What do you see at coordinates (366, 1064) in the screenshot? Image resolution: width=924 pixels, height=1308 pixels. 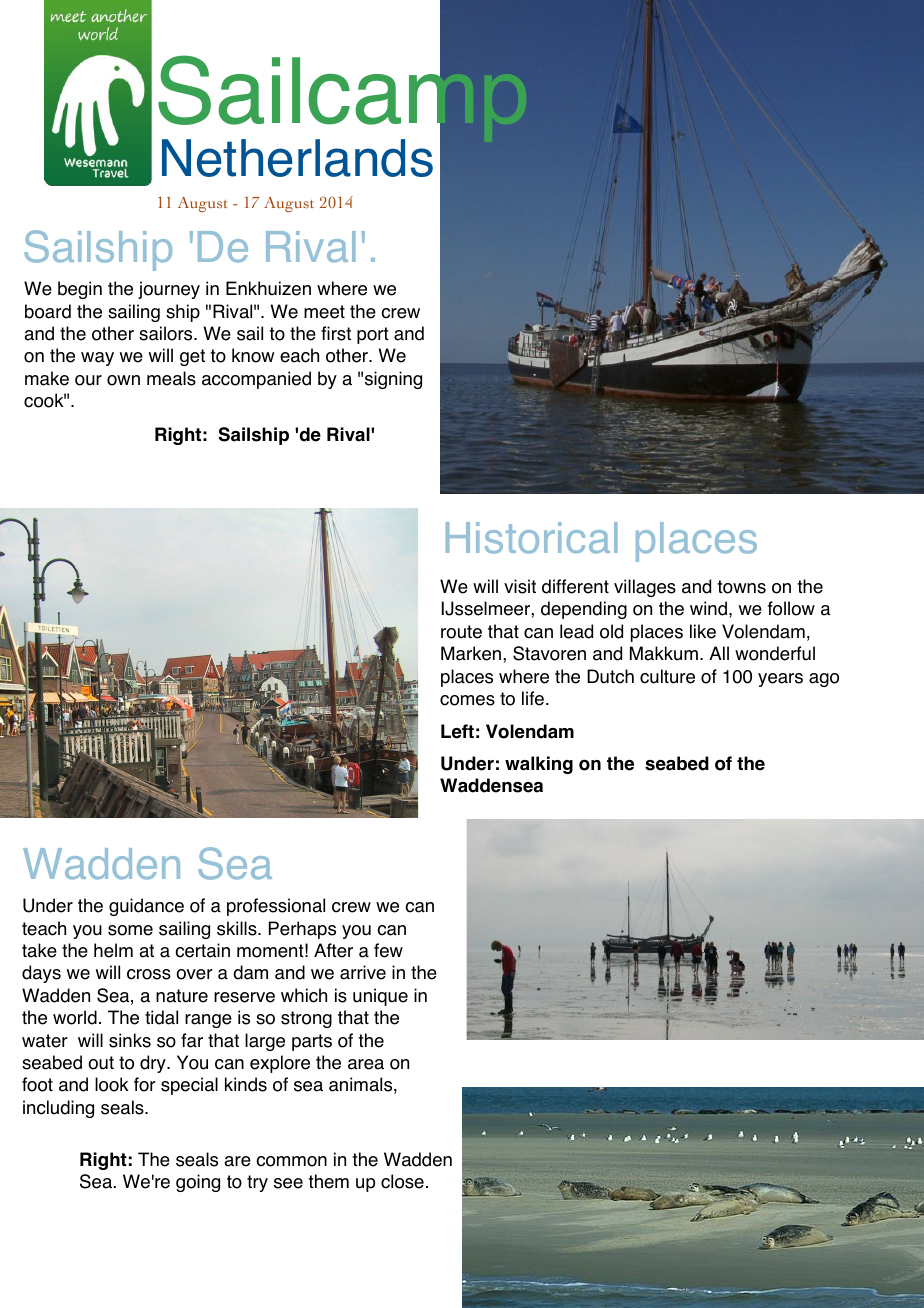 I see `area` at bounding box center [366, 1064].
